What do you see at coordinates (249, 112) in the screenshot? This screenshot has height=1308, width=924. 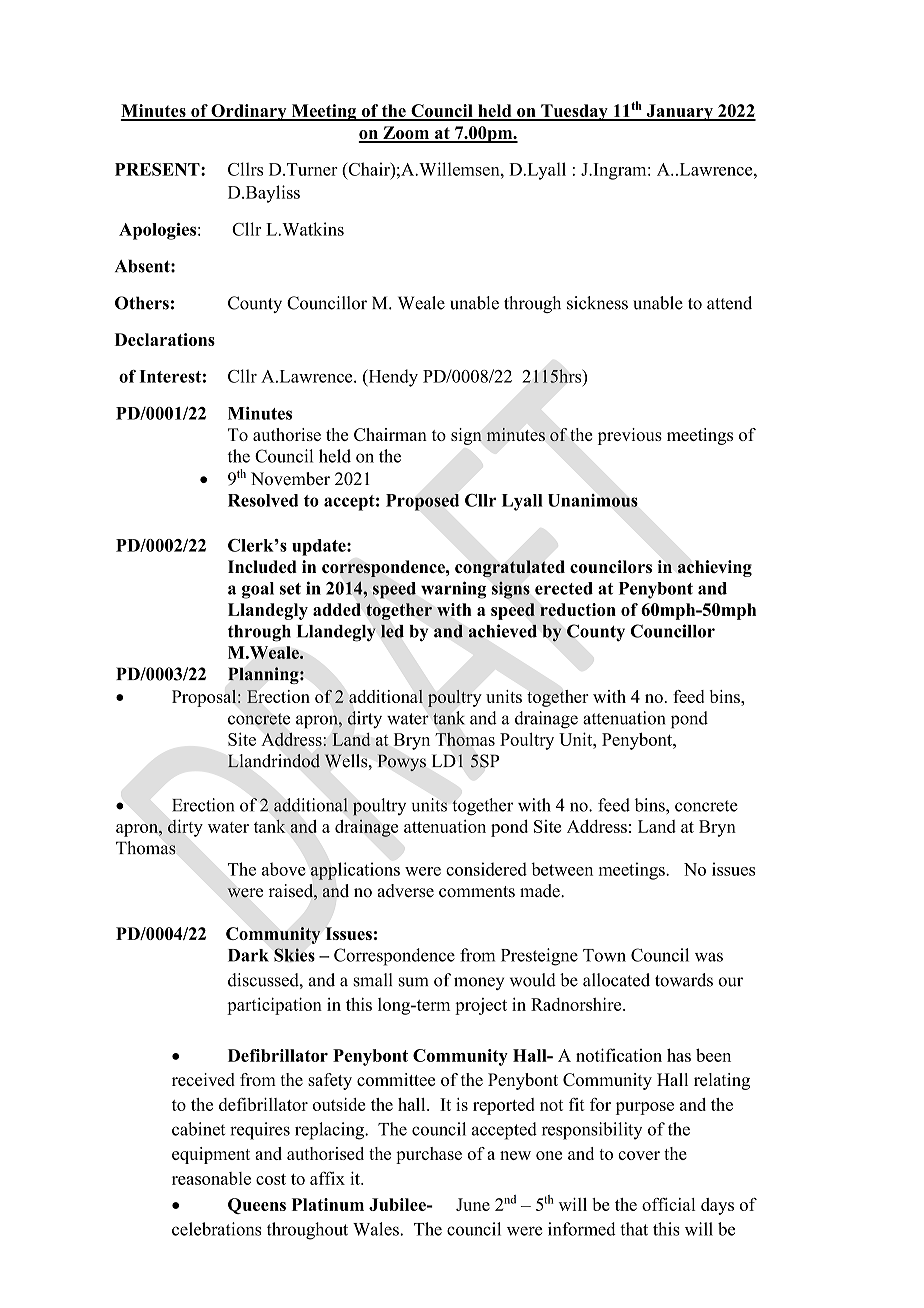 I see `Ordinary` at bounding box center [249, 112].
